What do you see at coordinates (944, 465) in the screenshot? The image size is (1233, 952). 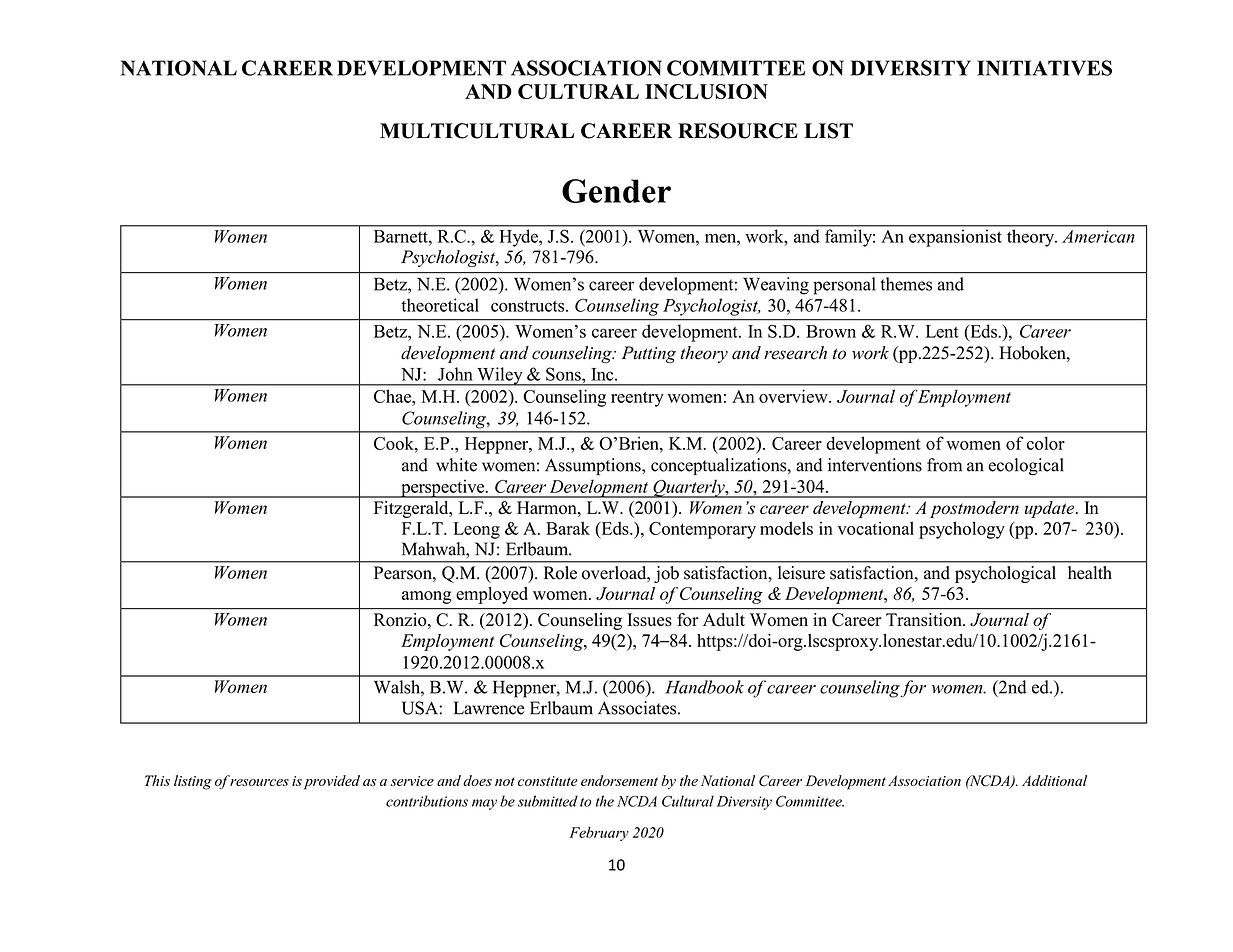 I see `from` at bounding box center [944, 465].
